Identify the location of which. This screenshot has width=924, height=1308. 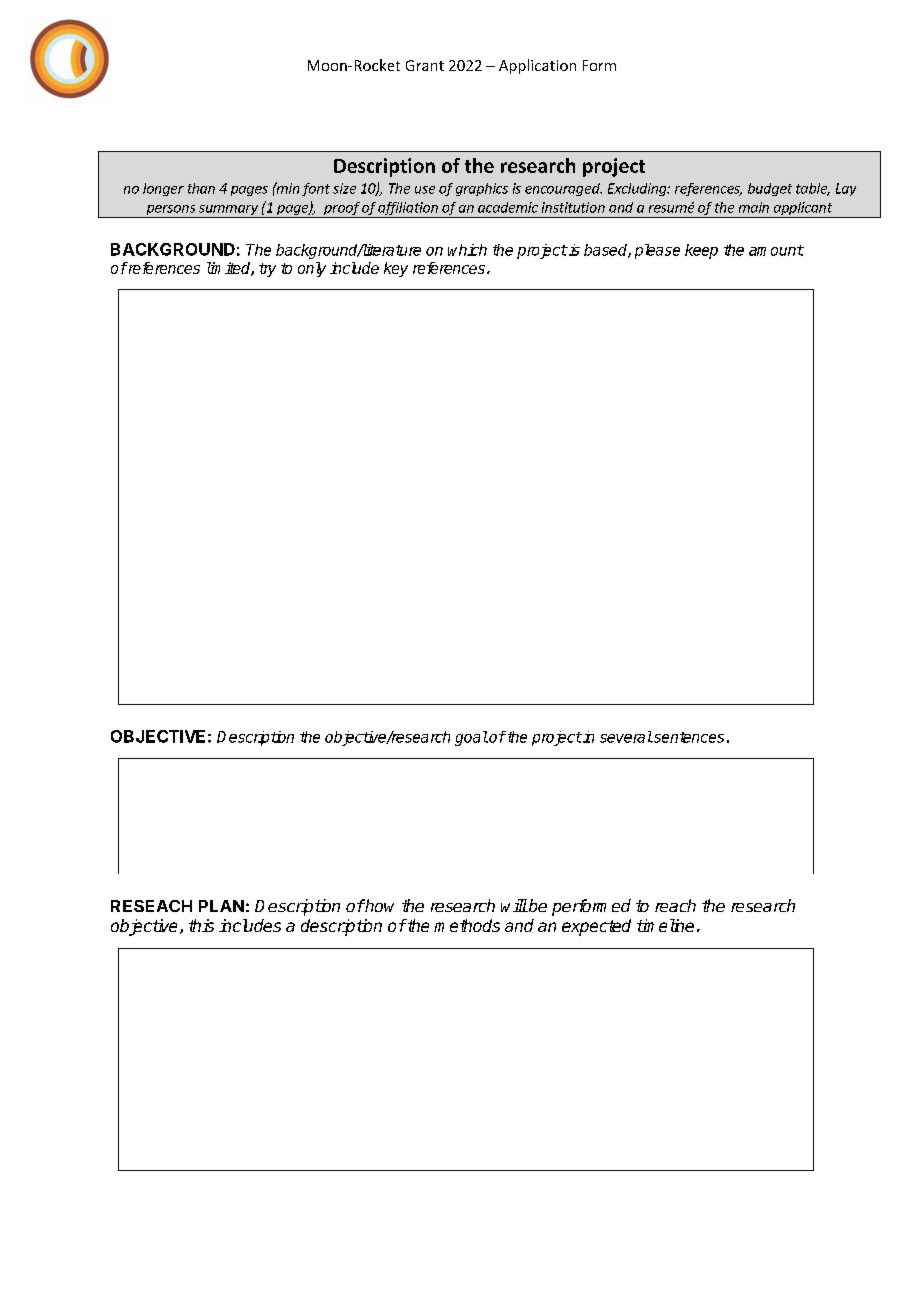
(467, 250).
